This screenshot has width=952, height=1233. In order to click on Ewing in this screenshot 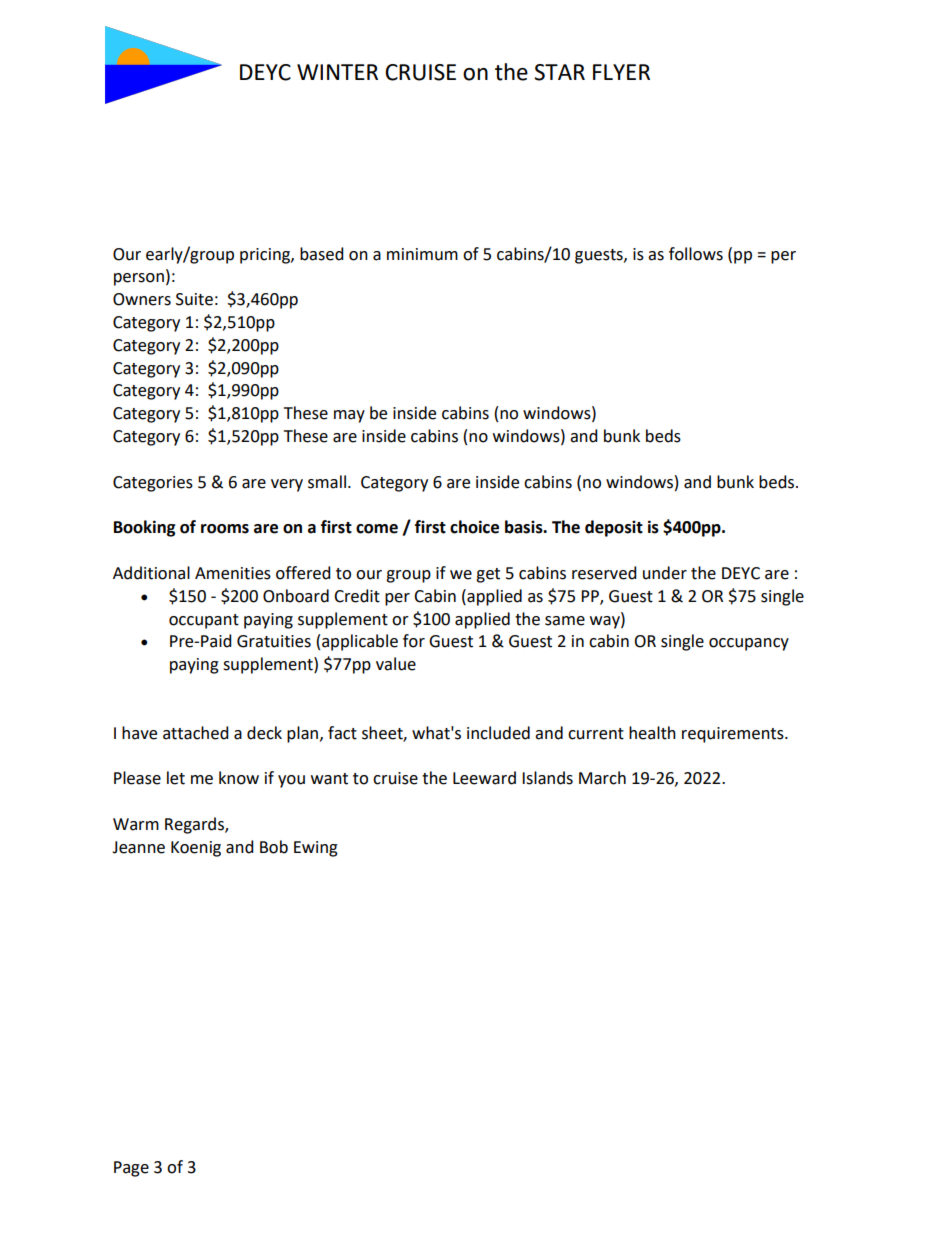, I will do `click(316, 849)`.
